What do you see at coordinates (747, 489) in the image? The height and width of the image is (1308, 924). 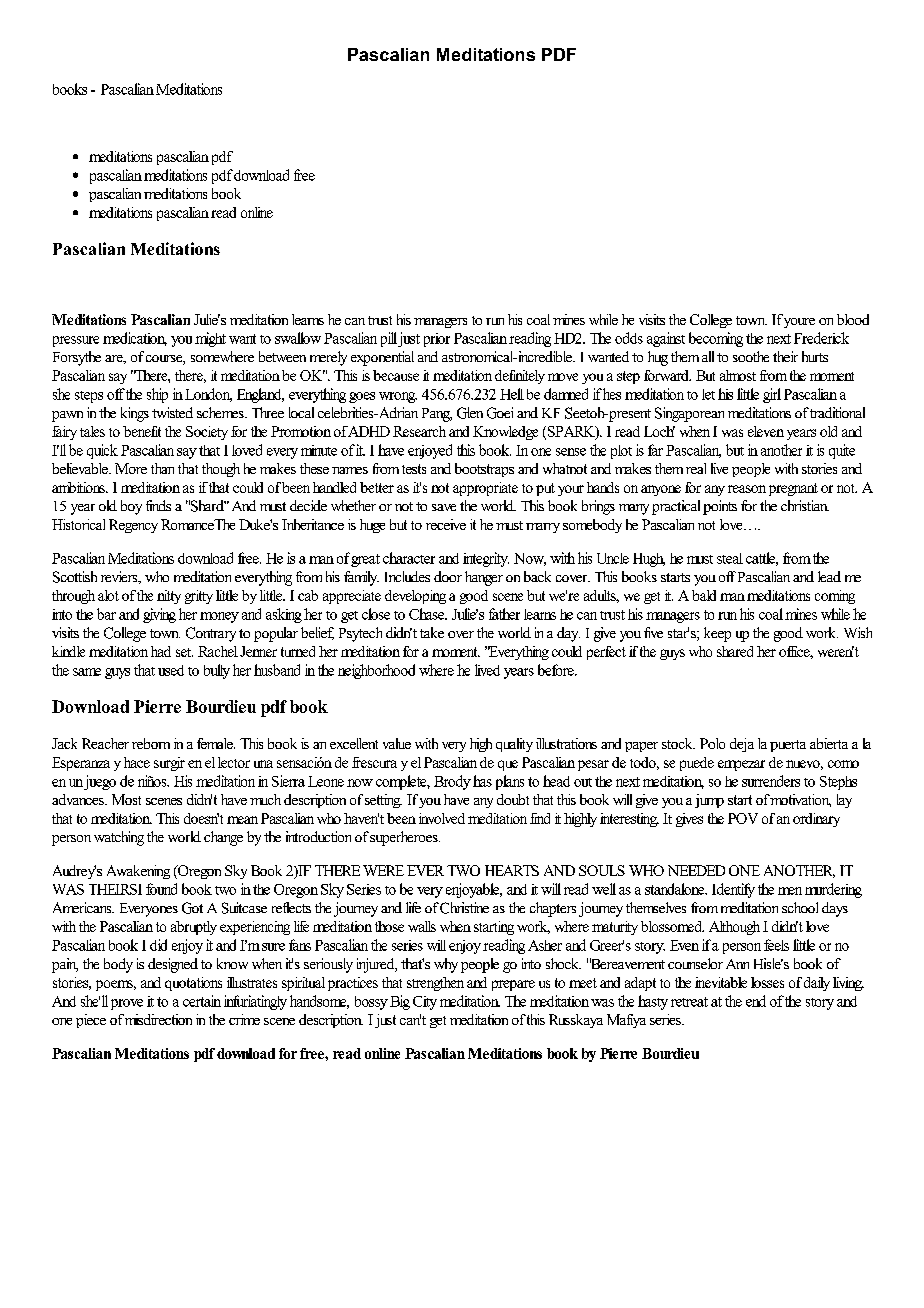 I see `reason` at bounding box center [747, 489].
